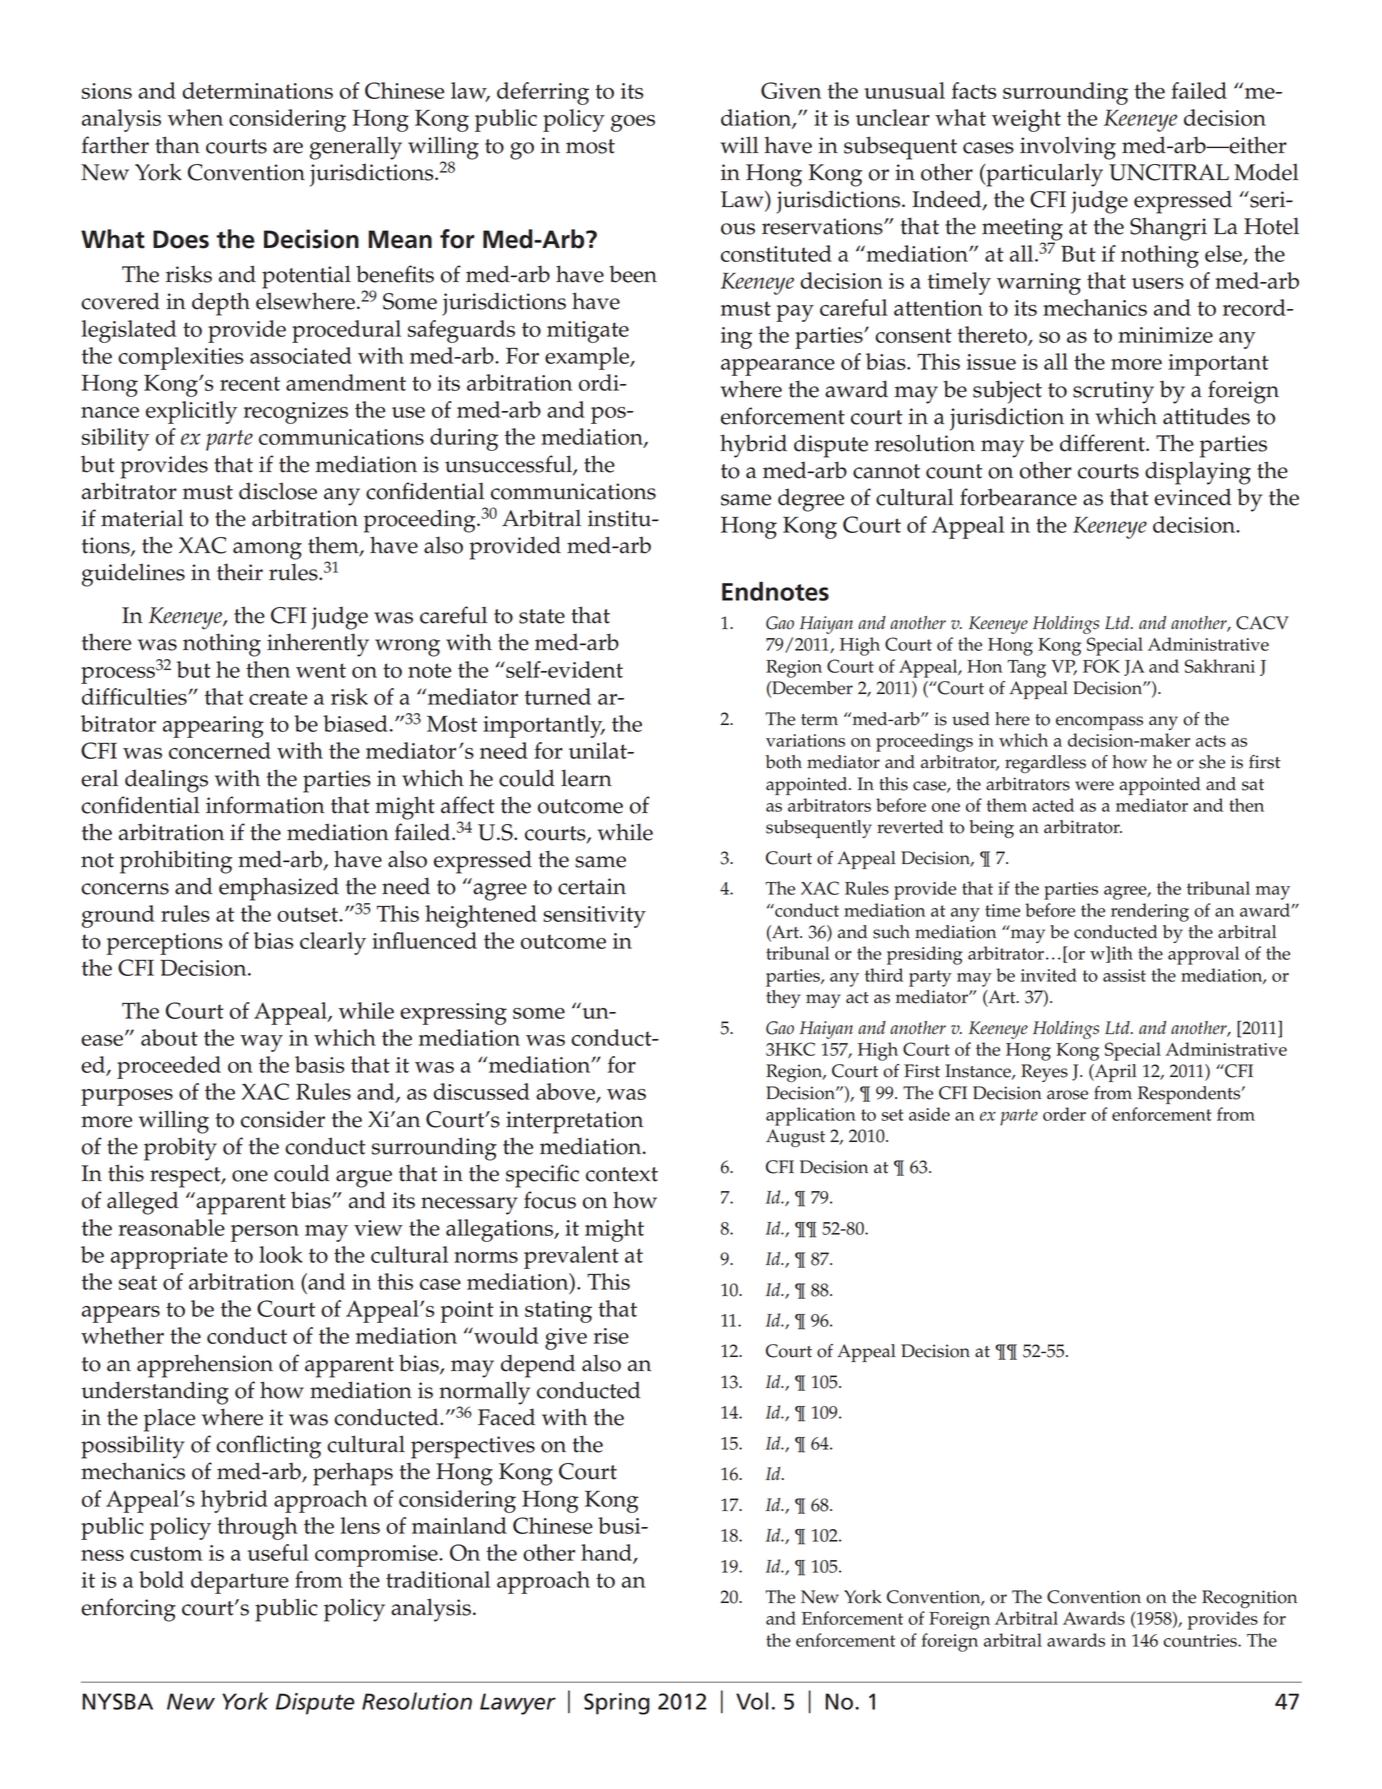 The height and width of the screenshot is (1789, 1382). Describe the element at coordinates (278, 491) in the screenshot. I see `disclose` at that location.
